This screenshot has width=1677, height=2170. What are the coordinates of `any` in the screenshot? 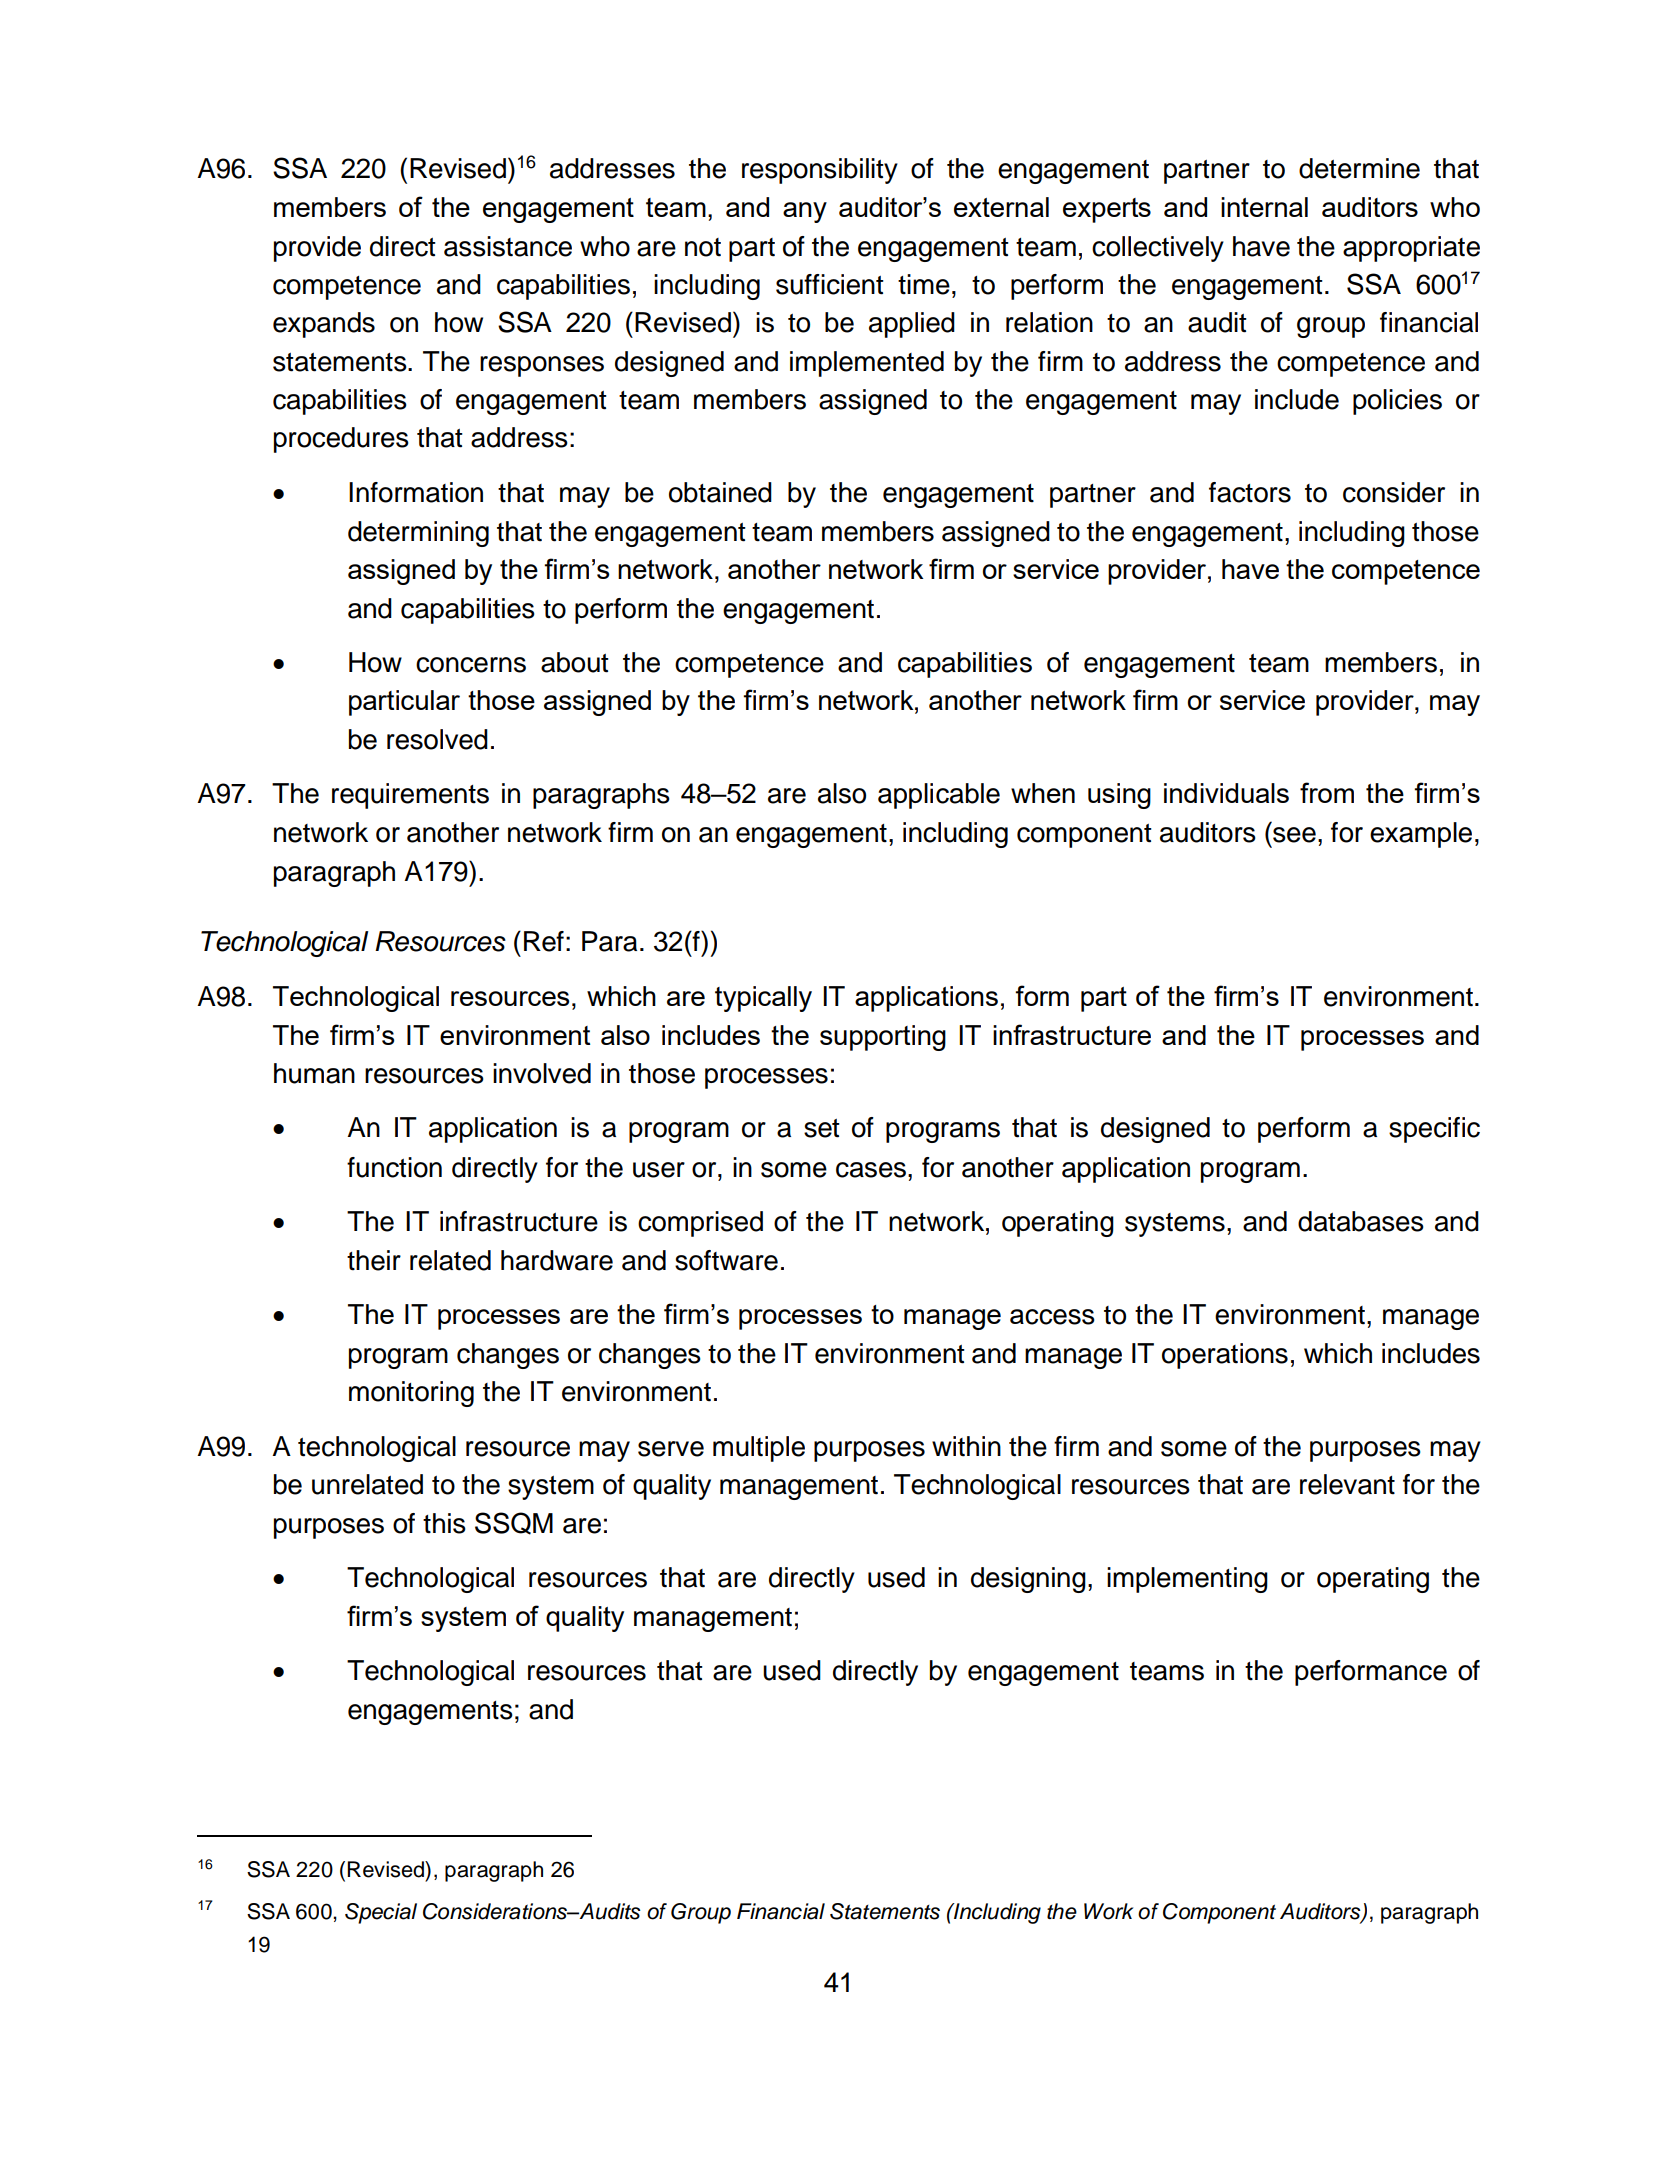 It's located at (805, 212).
